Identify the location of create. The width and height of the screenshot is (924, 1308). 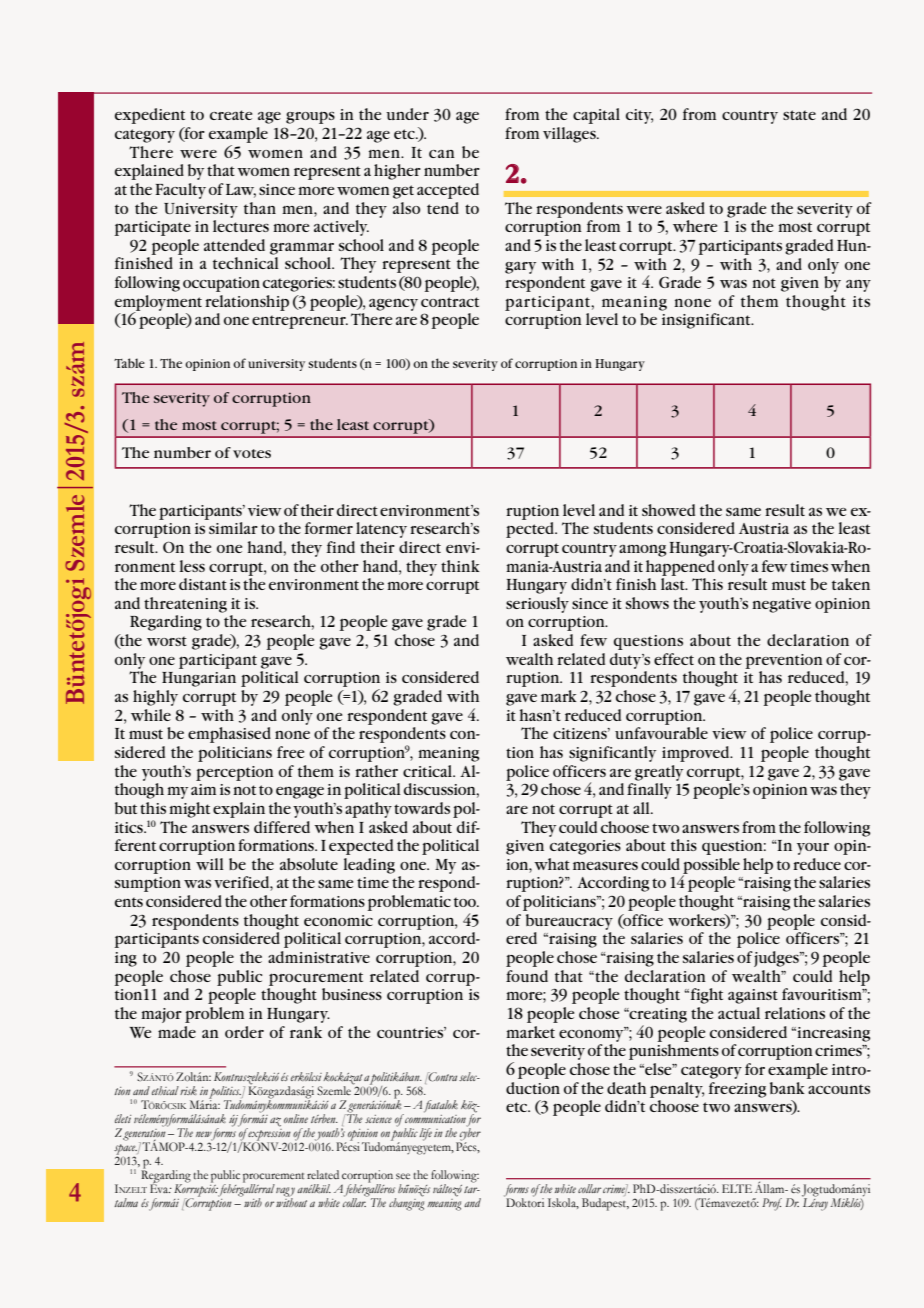
(231, 115).
